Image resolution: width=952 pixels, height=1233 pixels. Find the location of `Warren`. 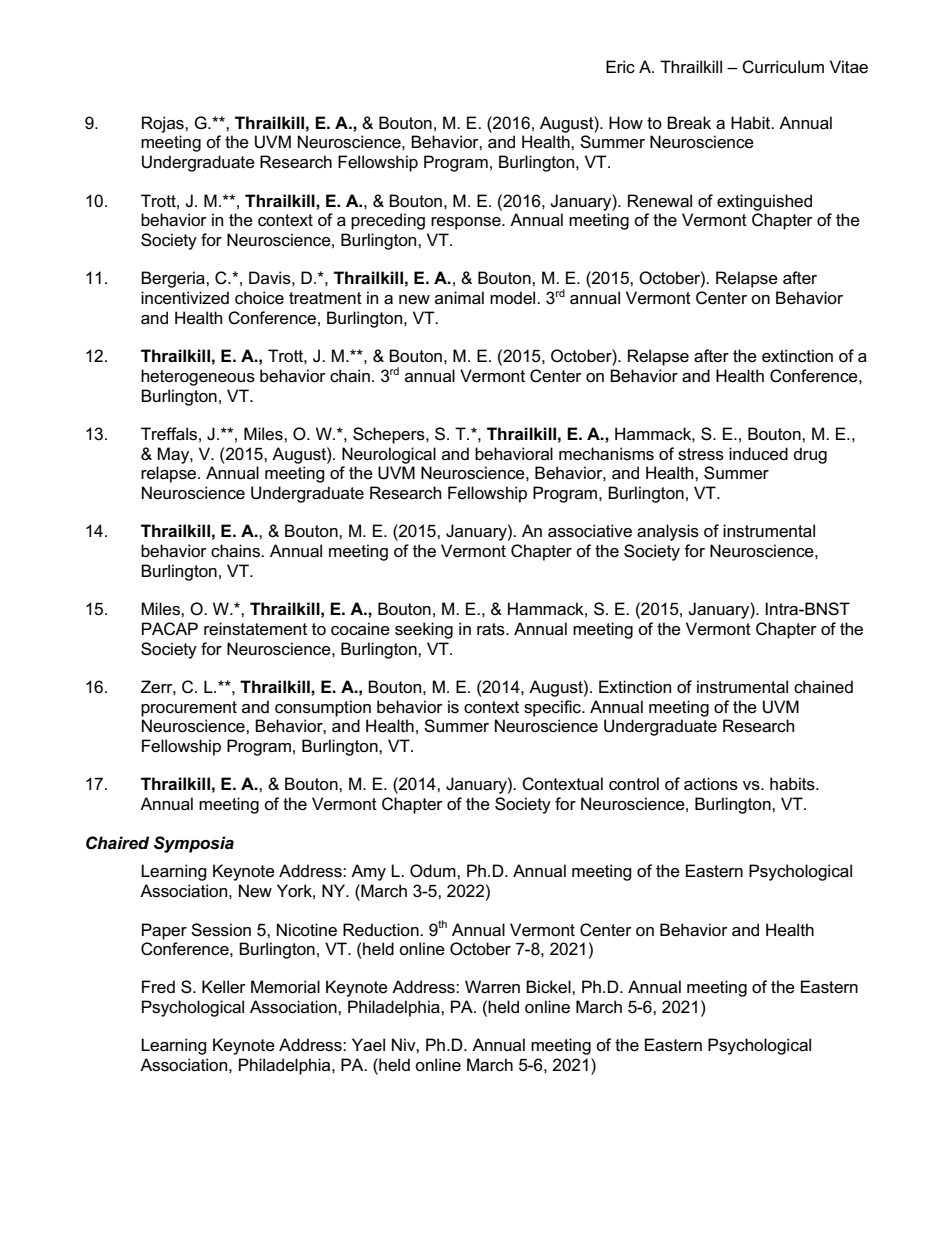

Warren is located at coordinates (492, 987).
